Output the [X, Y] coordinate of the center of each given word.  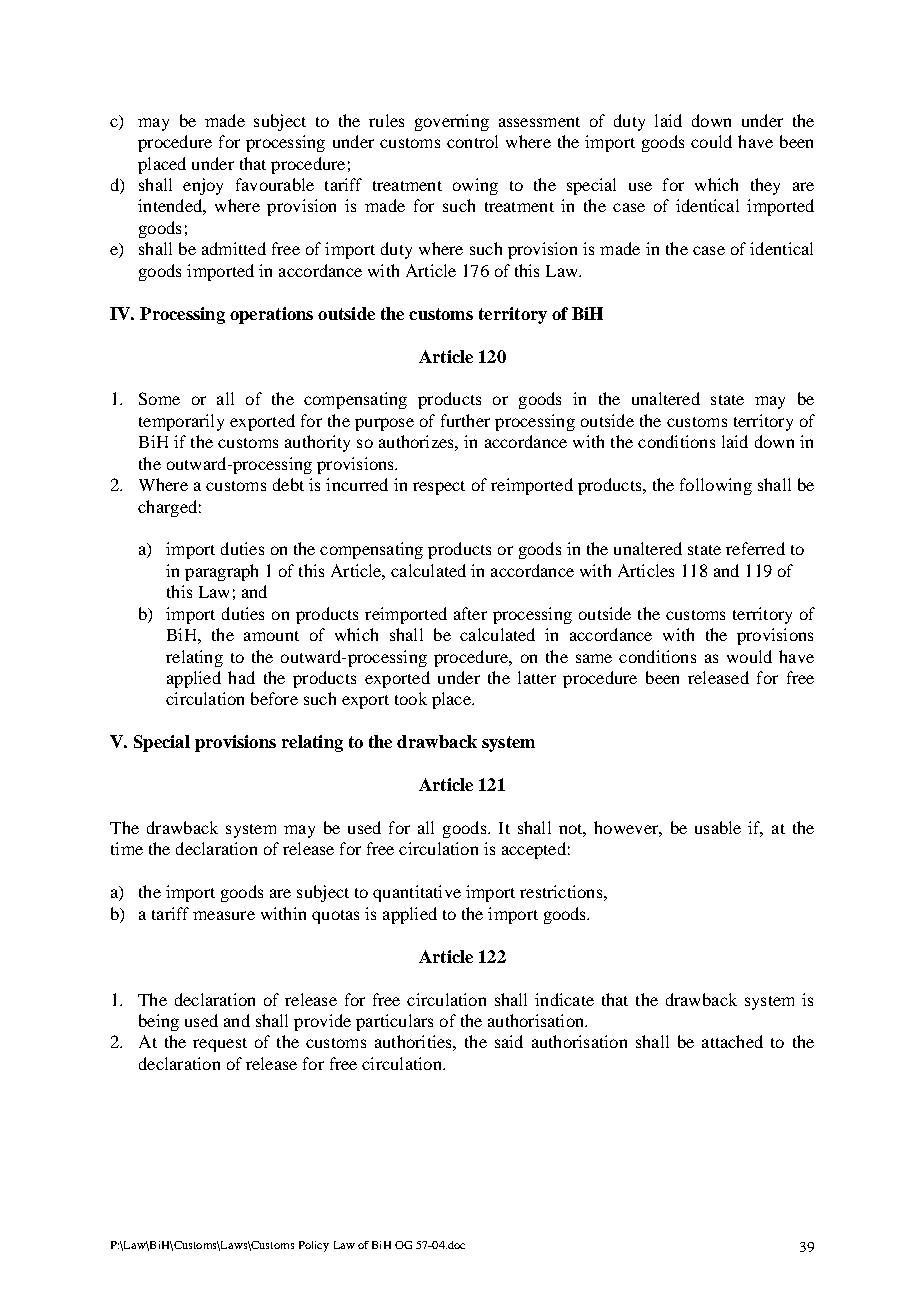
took [411, 698]
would [749, 656]
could [711, 141]
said [509, 1041]
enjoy [203, 186]
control [472, 141]
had [241, 677]
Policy [314, 1246]
